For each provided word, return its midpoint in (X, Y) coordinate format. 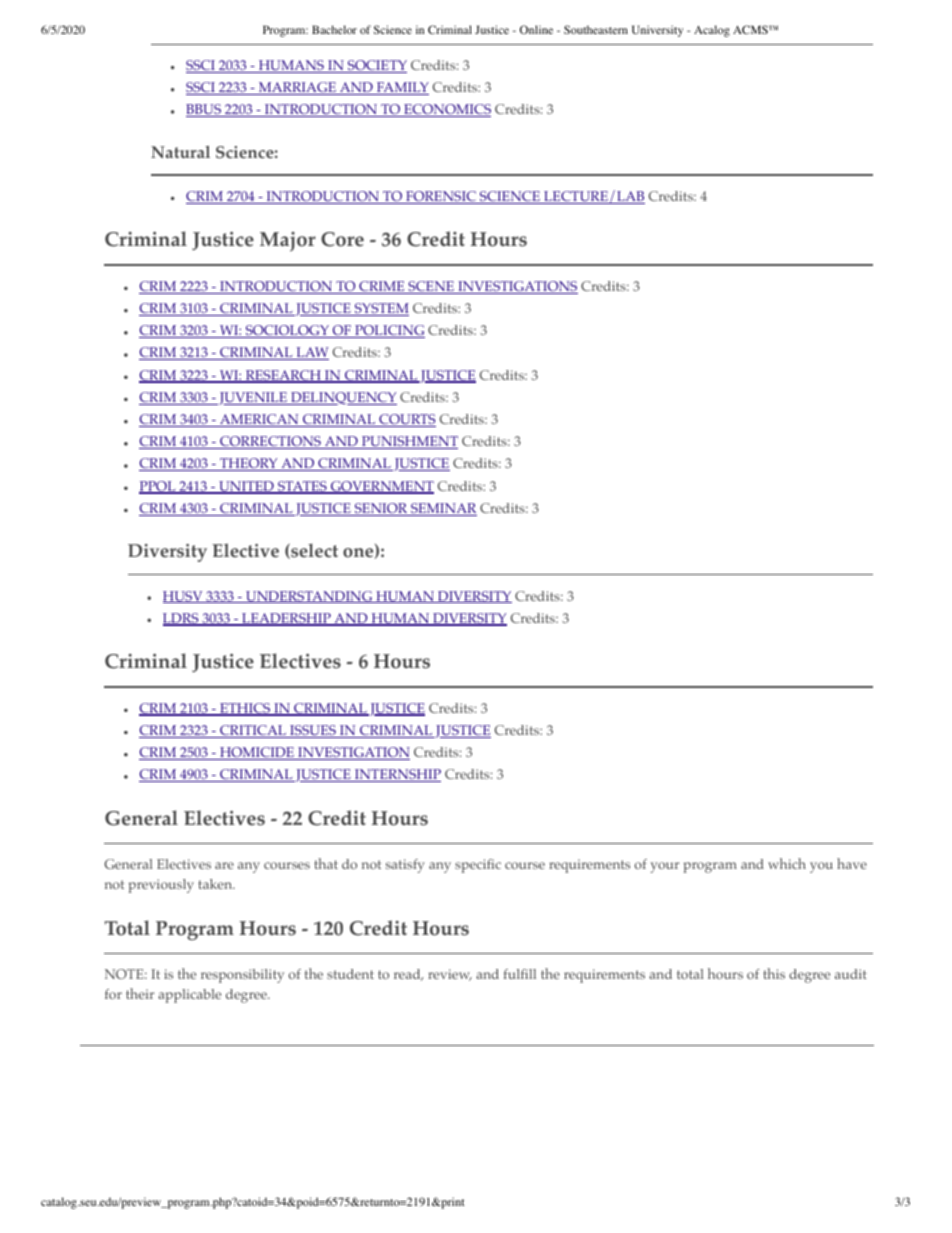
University (657, 31)
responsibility (242, 976)
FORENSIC (441, 197)
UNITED (246, 487)
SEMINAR (442, 509)
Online (536, 29)
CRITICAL (253, 731)
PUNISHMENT (408, 442)
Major (288, 242)
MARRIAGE (297, 88)
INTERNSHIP (396, 775)
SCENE (431, 287)
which (787, 863)
